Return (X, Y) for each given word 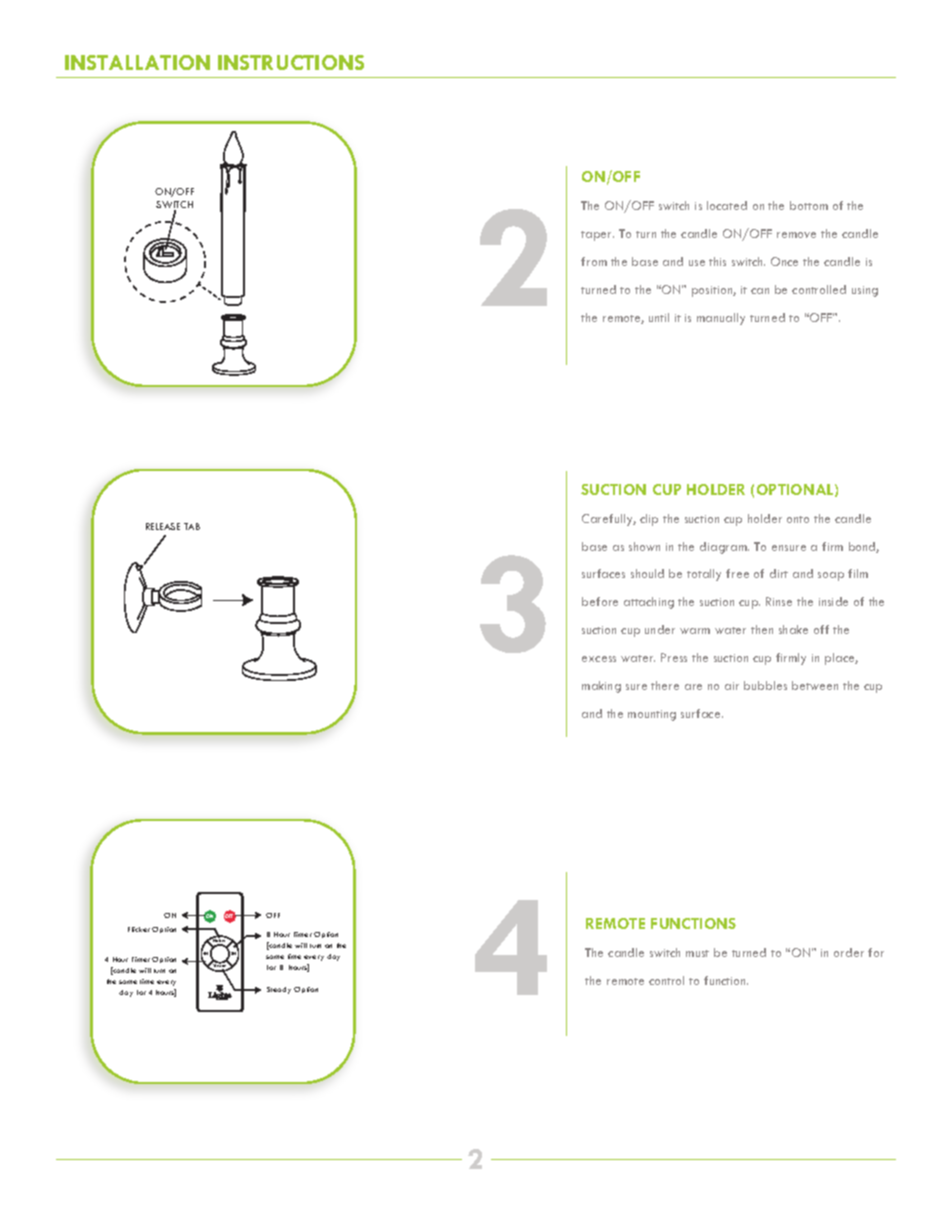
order (849, 952)
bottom (809, 205)
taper (597, 236)
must (697, 953)
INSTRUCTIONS (291, 62)
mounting (652, 715)
